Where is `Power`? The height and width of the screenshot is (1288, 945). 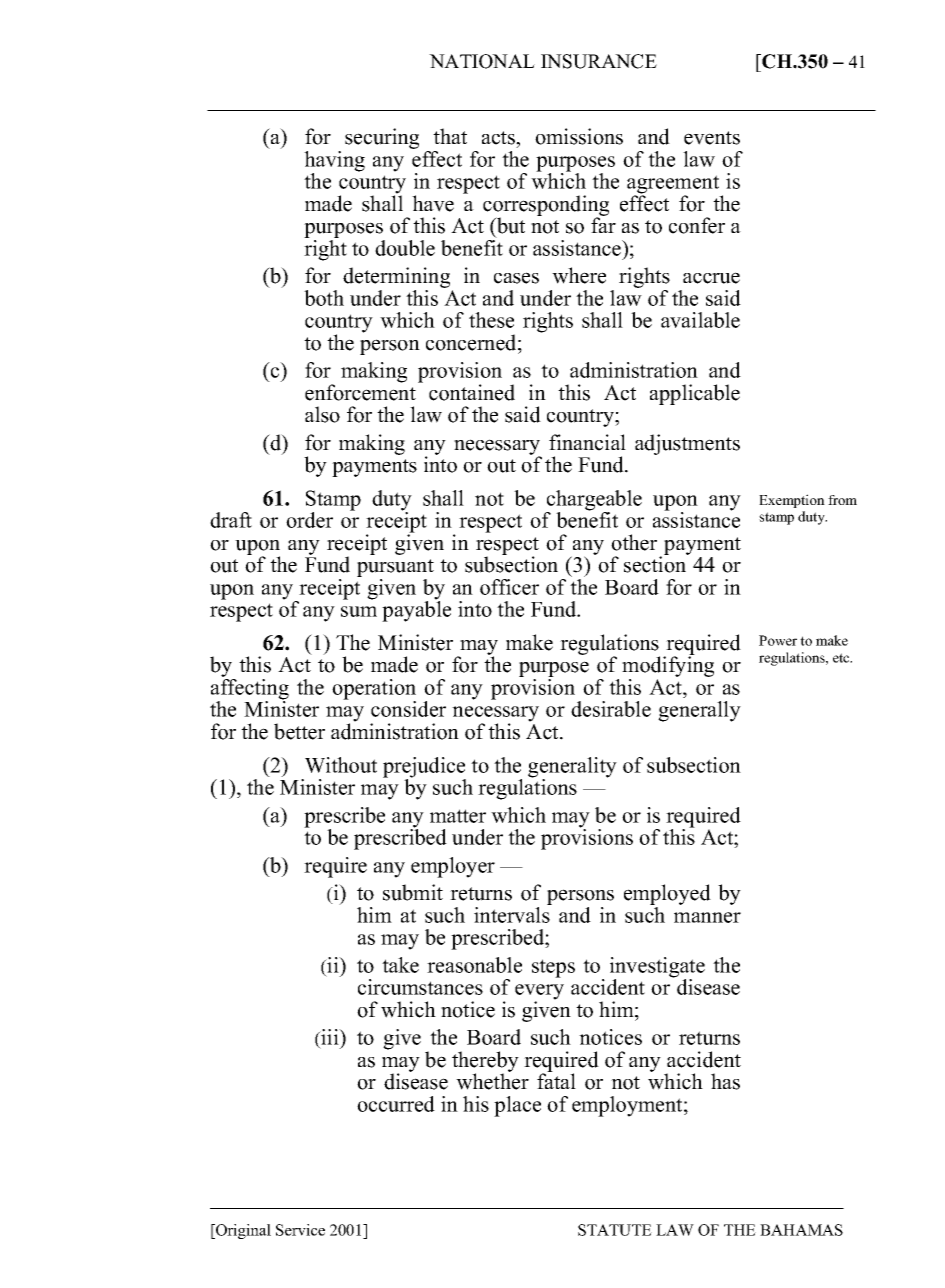
Power is located at coordinates (778, 640).
